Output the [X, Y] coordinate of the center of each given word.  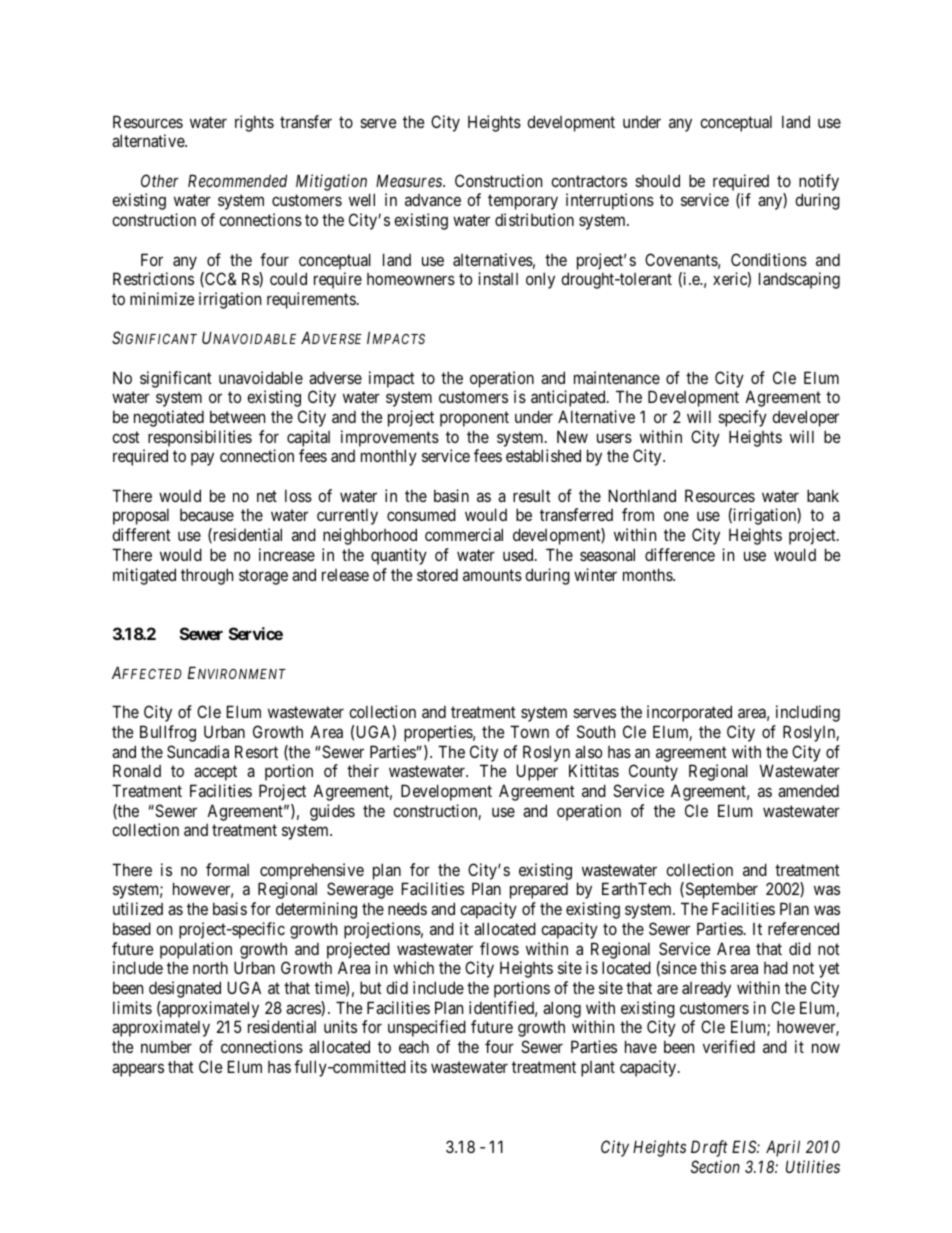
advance [433, 200]
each [414, 1046]
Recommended [237, 180]
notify [819, 182]
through [207, 576]
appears [138, 1070]
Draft [709, 1148]
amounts [492, 575]
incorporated [689, 713]
